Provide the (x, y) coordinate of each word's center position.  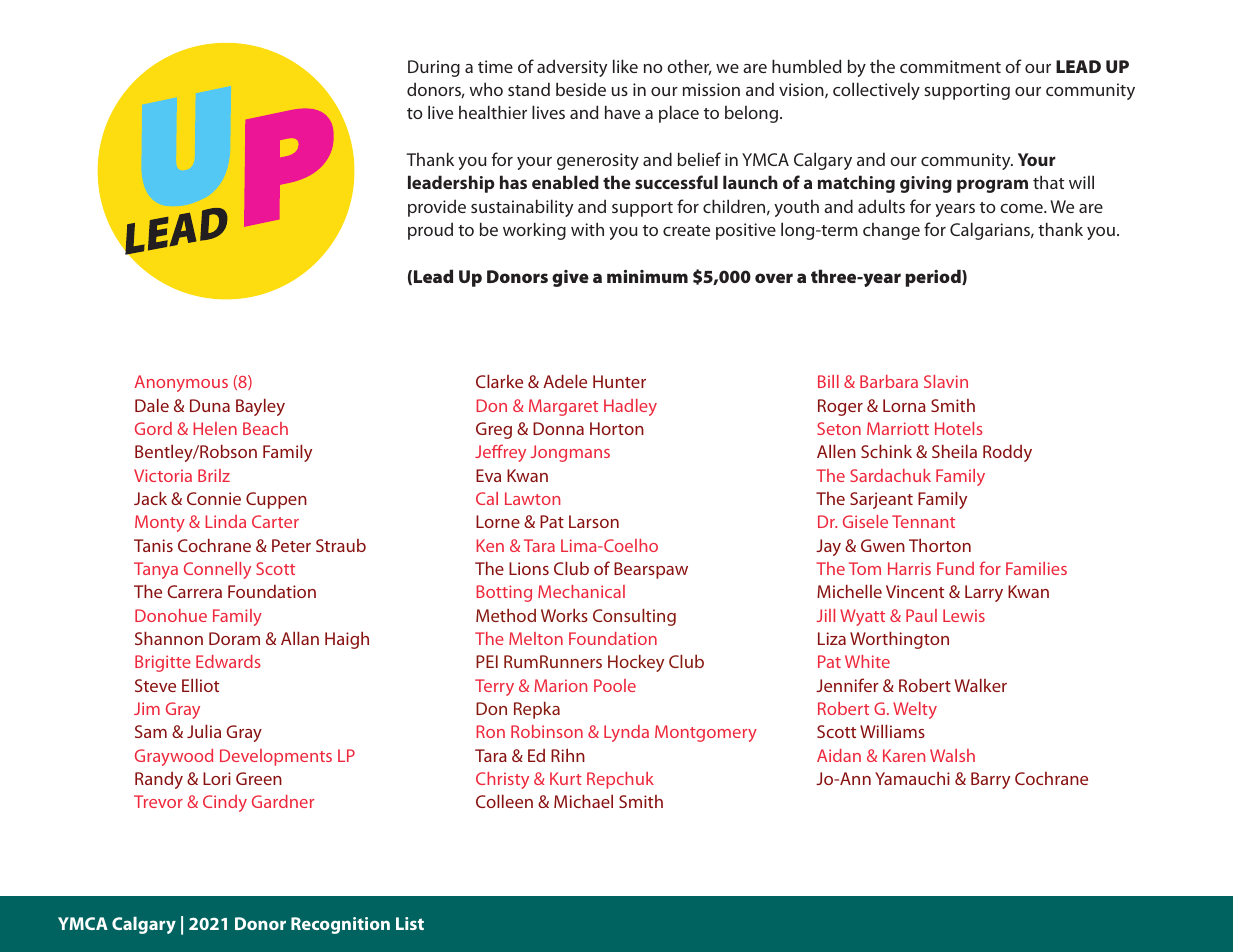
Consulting (634, 617)
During (434, 68)
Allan (300, 638)
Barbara (889, 381)
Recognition (340, 925)
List (410, 923)
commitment (950, 66)
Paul (921, 615)
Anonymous (181, 383)
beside (581, 89)
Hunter (619, 381)
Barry (990, 780)
